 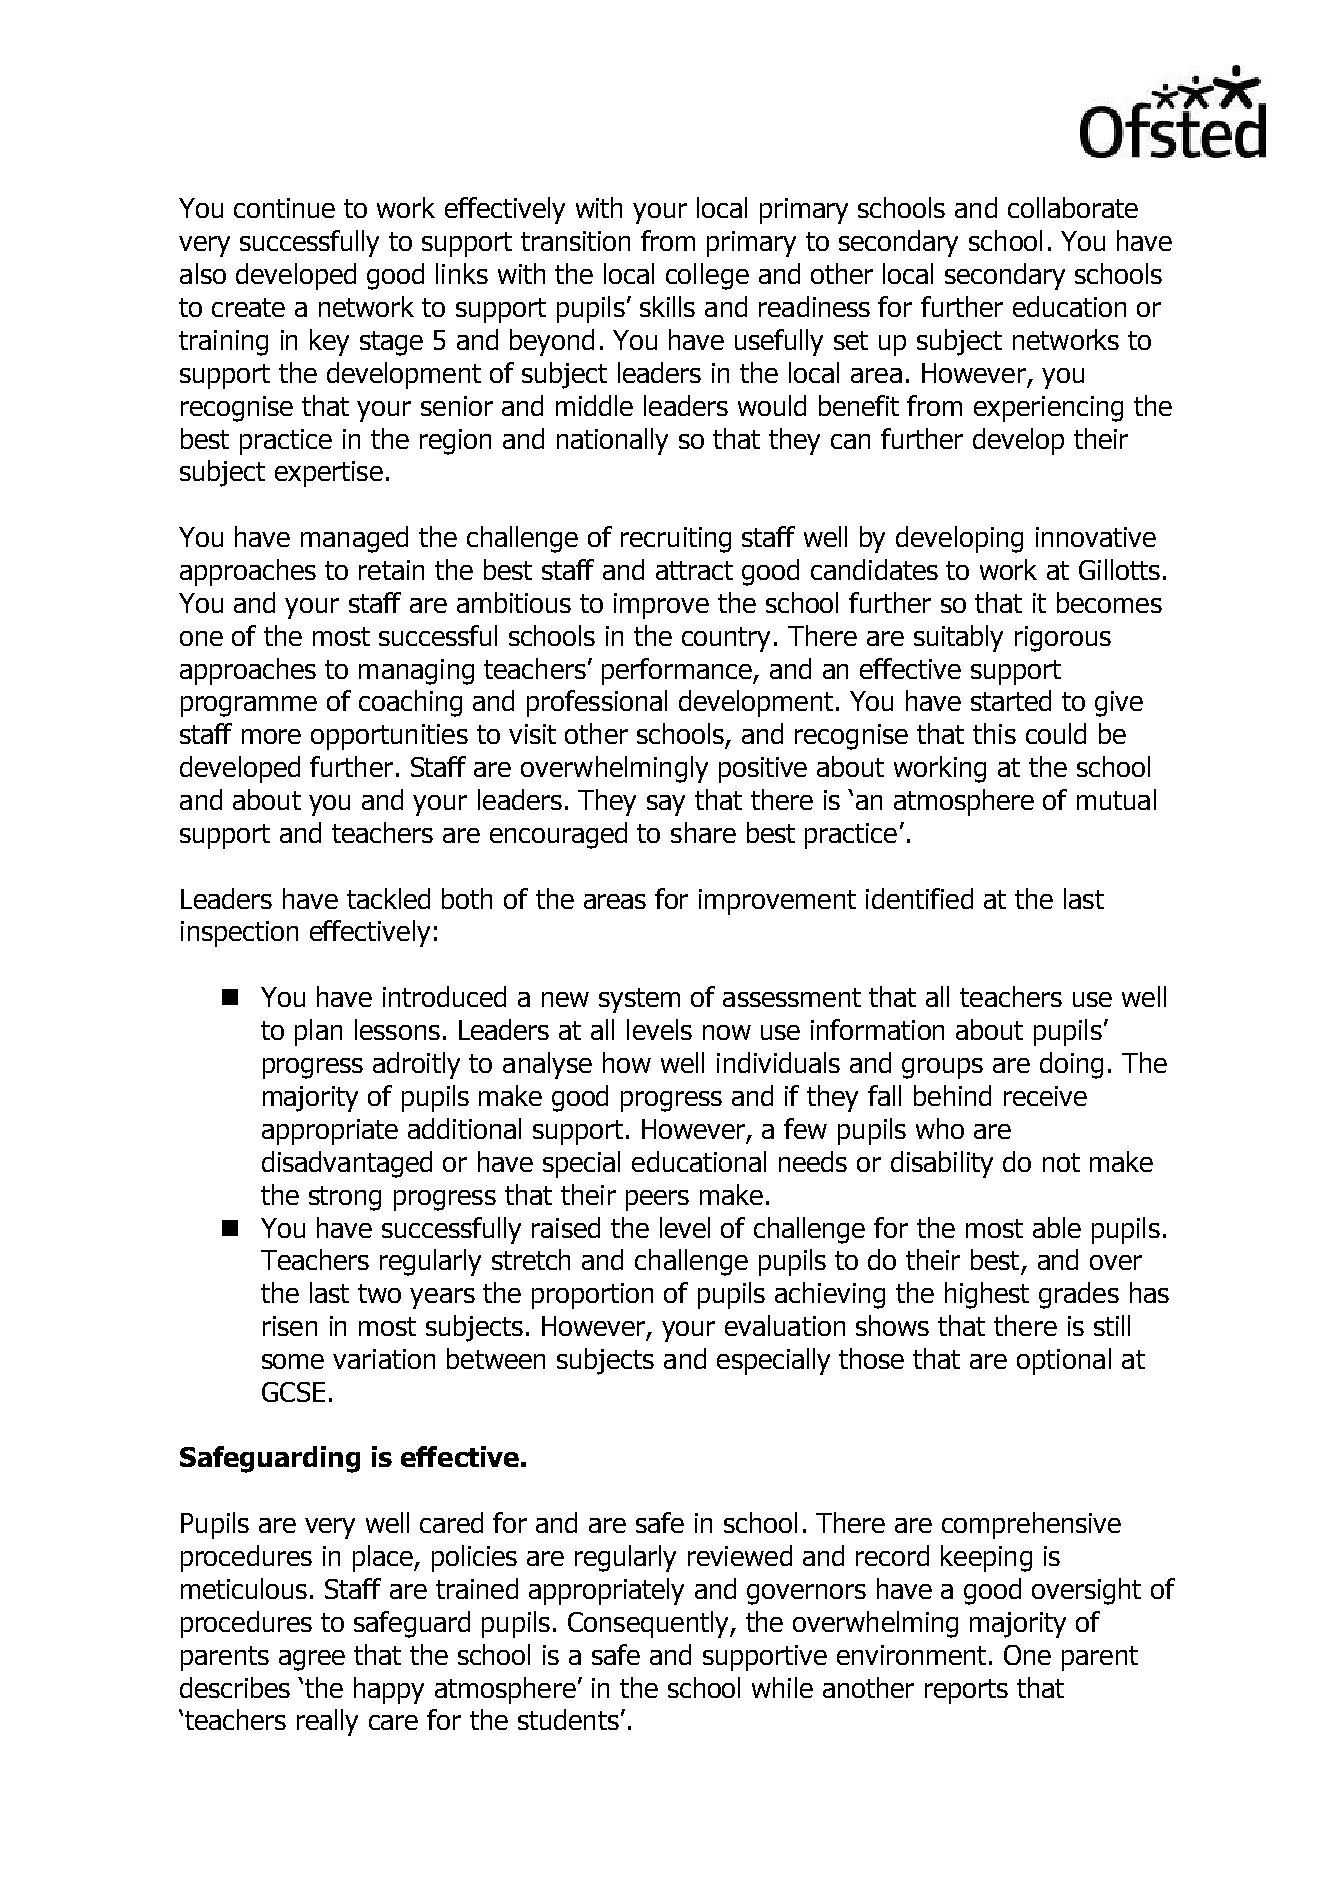 I want to click on agree, so click(x=312, y=1660).
